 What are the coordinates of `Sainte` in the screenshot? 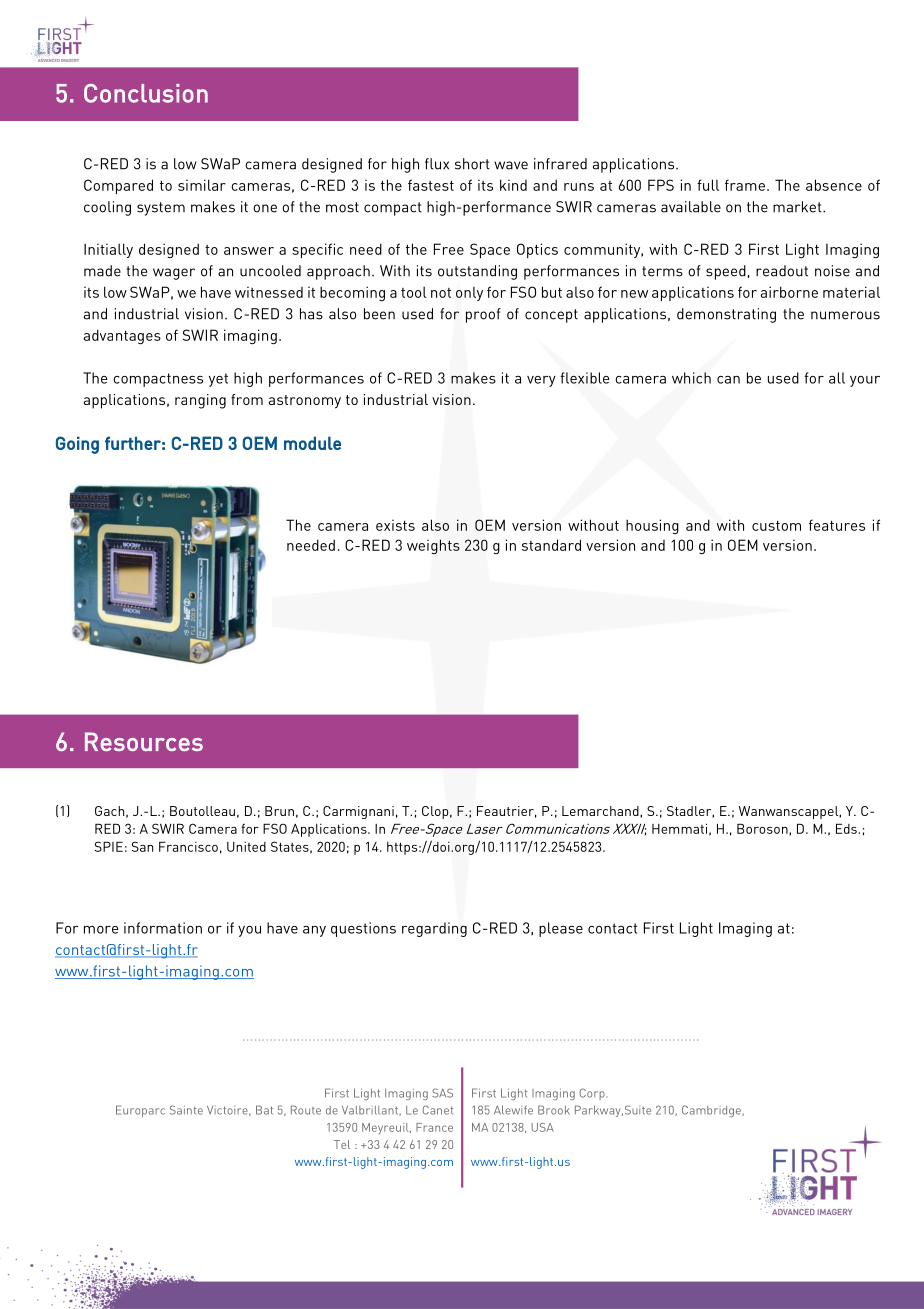 It's located at (186, 1110).
